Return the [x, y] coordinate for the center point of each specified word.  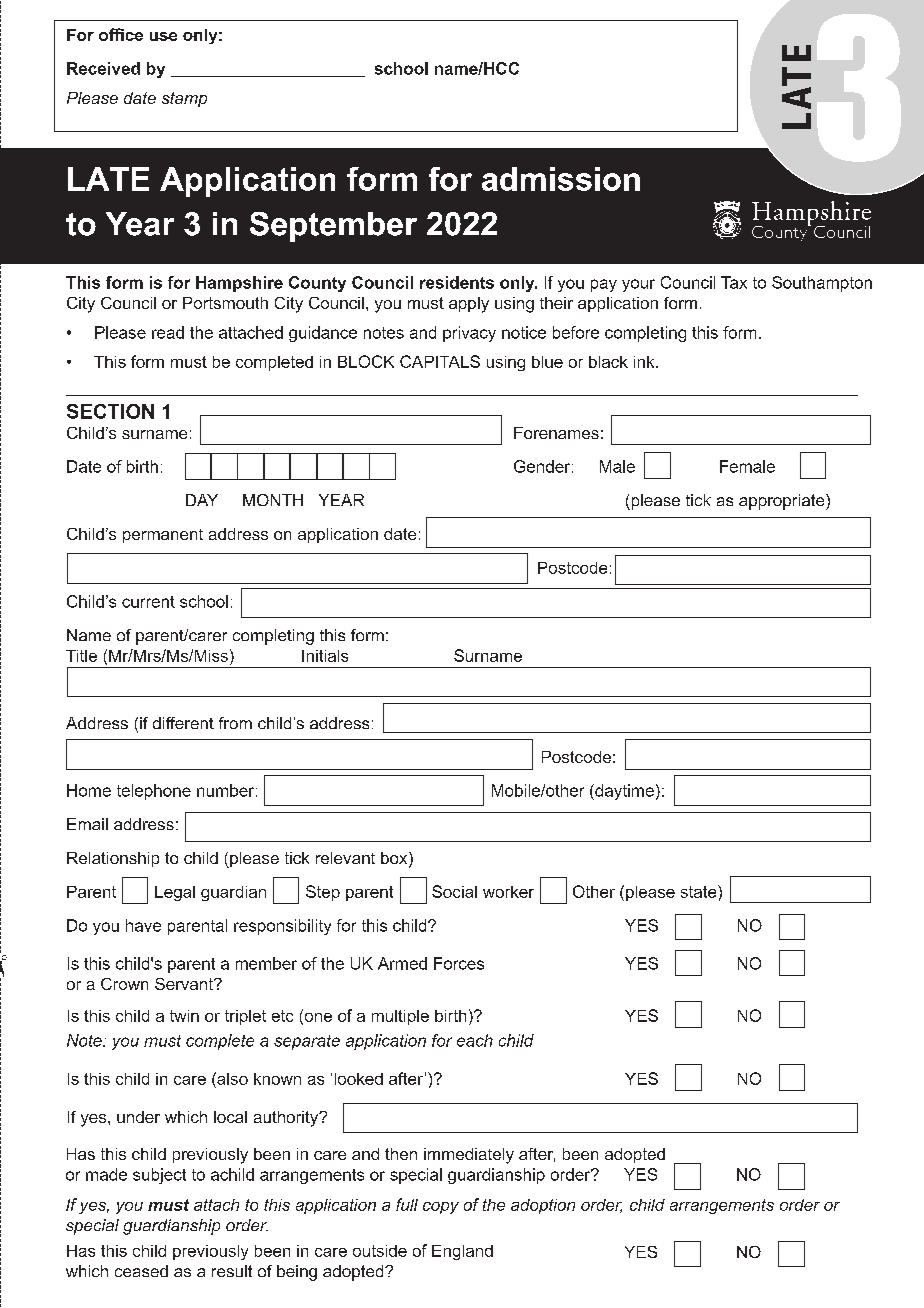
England [462, 1252]
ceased [141, 1271]
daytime [623, 792]
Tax [734, 282]
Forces [459, 963]
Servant [185, 984]
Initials [325, 656]
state [700, 891]
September [333, 227]
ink [645, 362]
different [183, 723]
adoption [543, 1206]
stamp [184, 99]
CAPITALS [440, 361]
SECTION [110, 411]
